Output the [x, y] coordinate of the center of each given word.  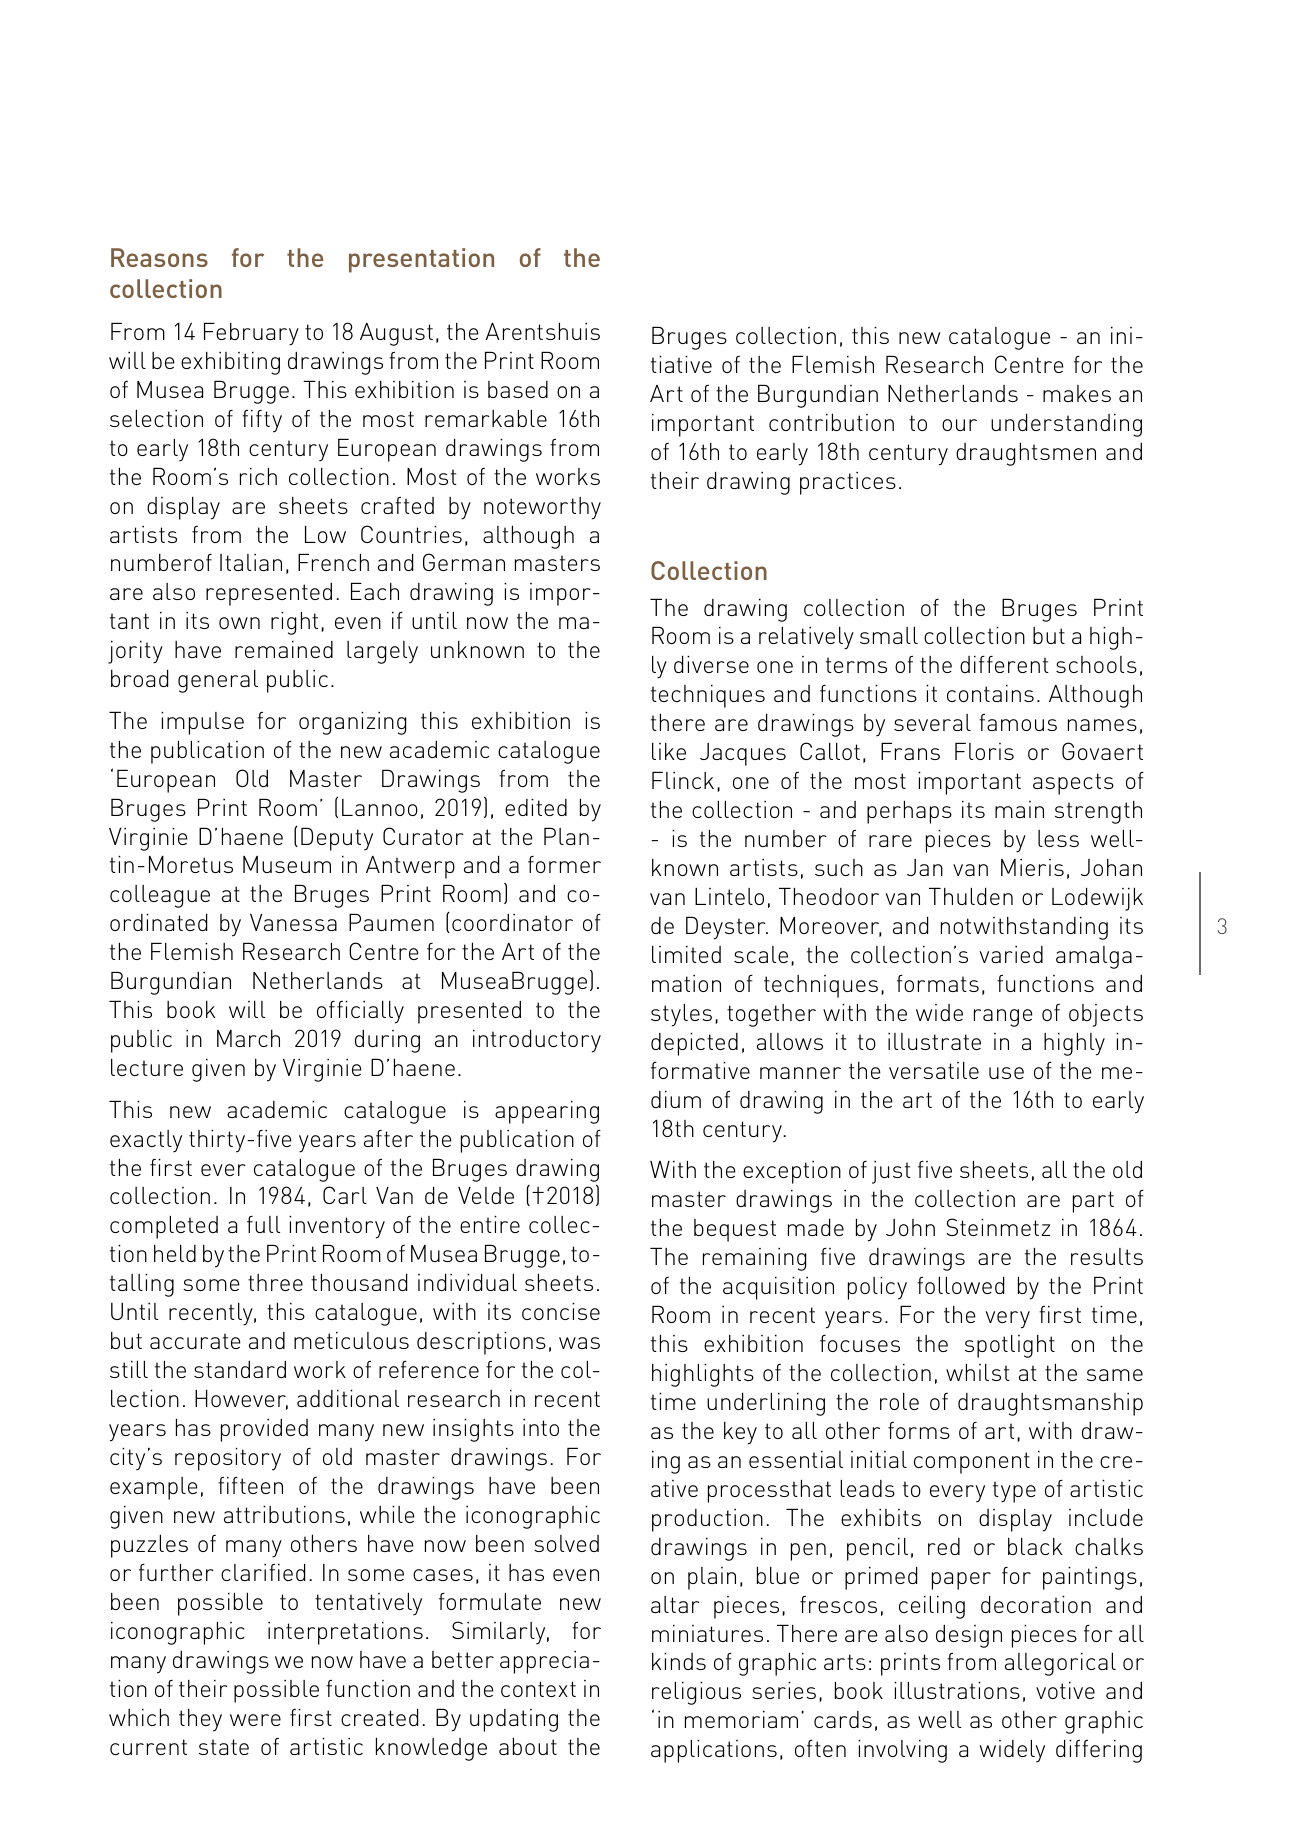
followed [960, 1285]
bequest [735, 1230]
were [255, 1720]
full [263, 1224]
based [518, 389]
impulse [202, 723]
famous [1018, 722]
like [669, 751]
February [251, 334]
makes [1077, 393]
